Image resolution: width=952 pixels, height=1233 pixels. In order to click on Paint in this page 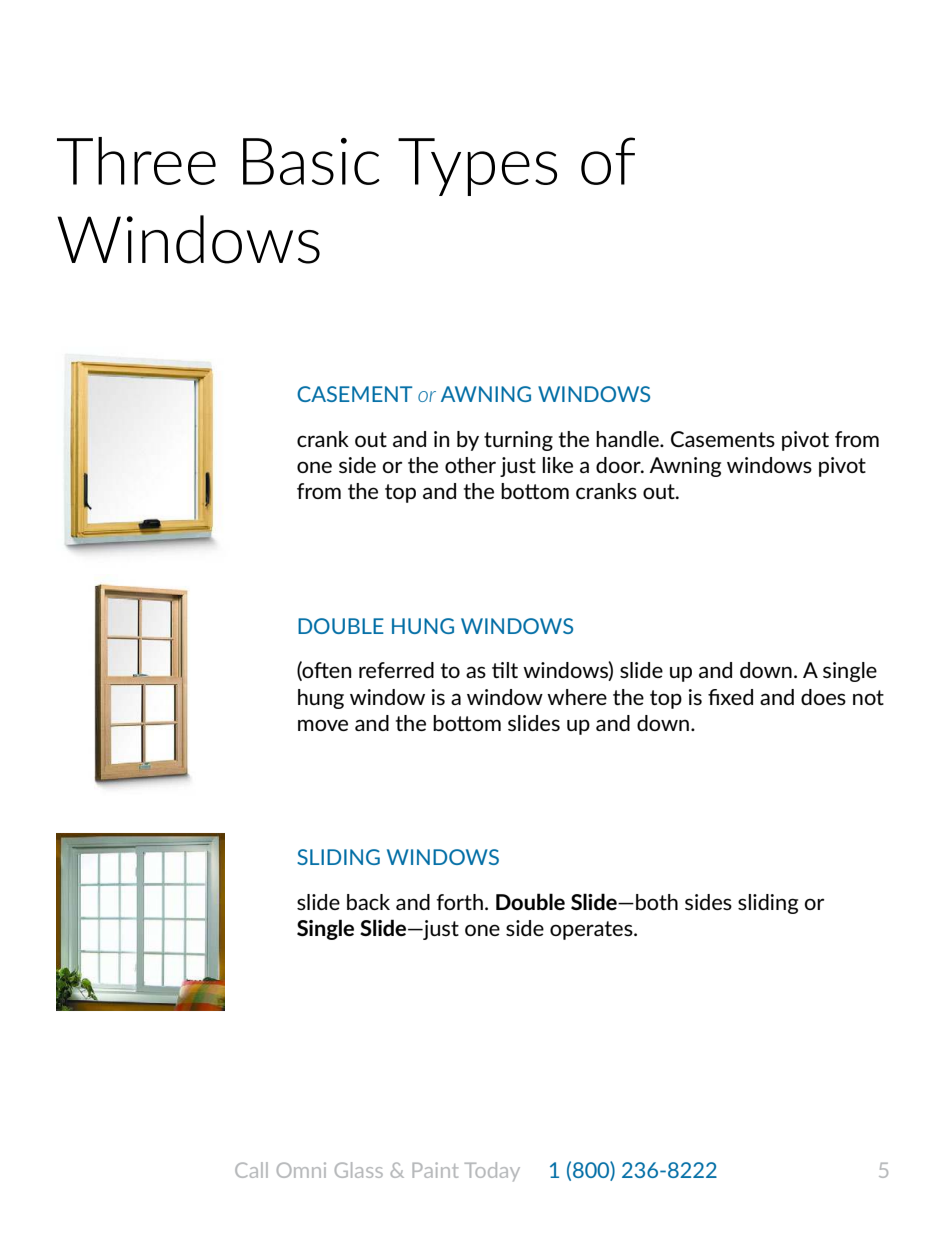, I will do `click(435, 1170)`.
